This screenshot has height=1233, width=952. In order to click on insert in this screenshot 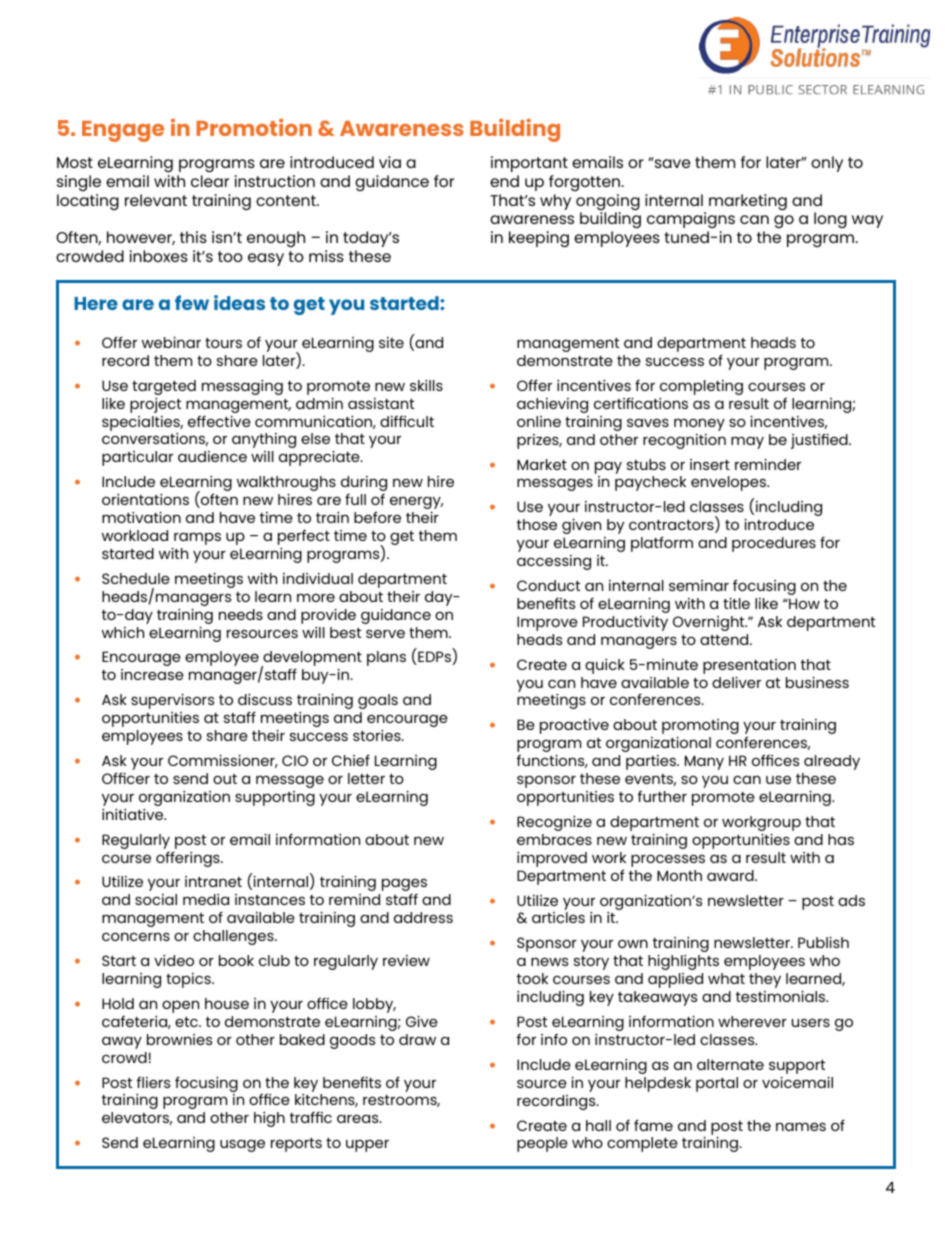, I will do `click(710, 464)`.
